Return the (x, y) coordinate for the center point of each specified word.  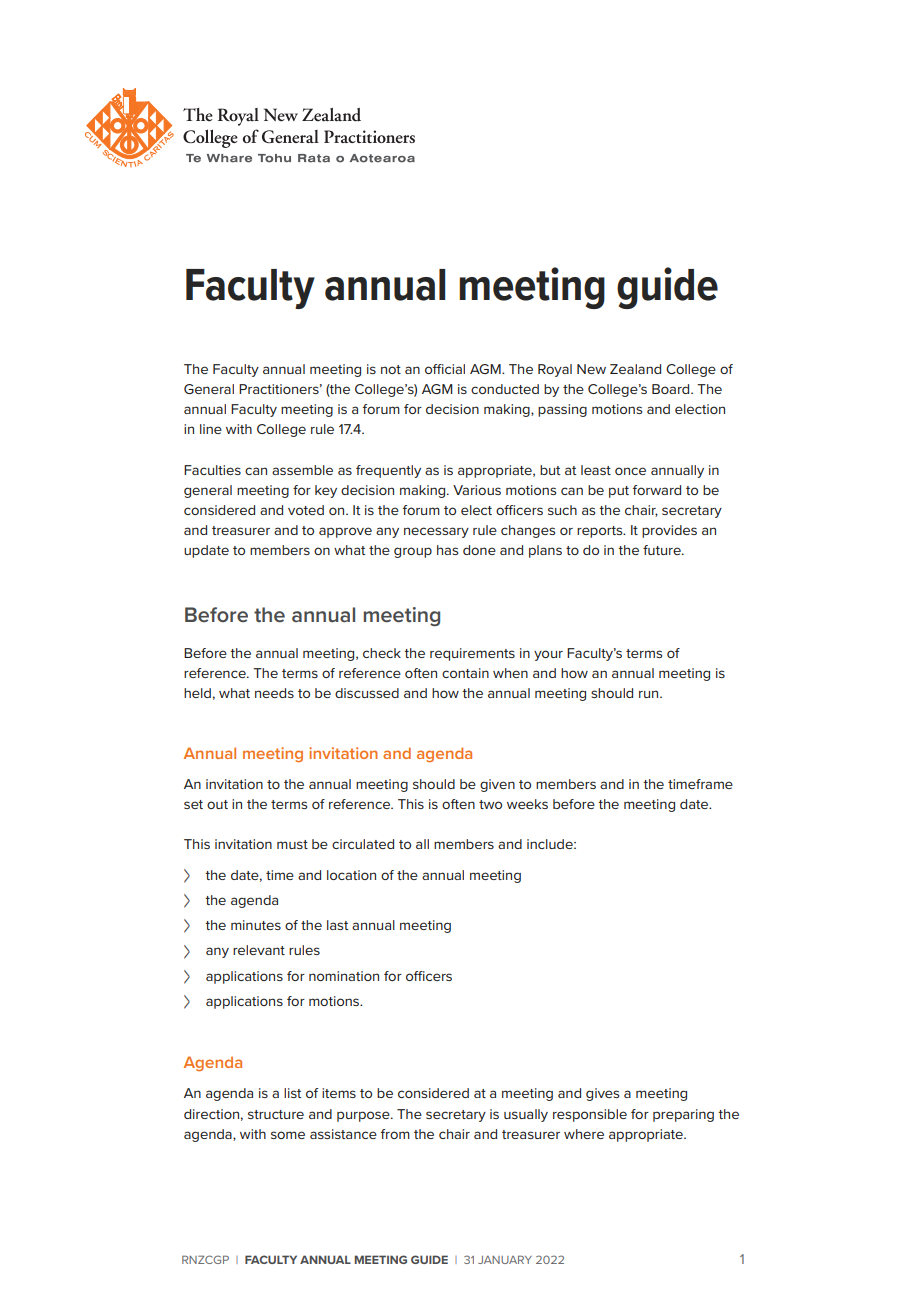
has (447, 550)
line (211, 429)
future (663, 550)
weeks (527, 804)
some (288, 1135)
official (445, 369)
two (490, 804)
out (217, 804)
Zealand (635, 369)
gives (602, 1094)
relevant (259, 950)
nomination (344, 976)
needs (274, 693)
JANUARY (505, 1259)
